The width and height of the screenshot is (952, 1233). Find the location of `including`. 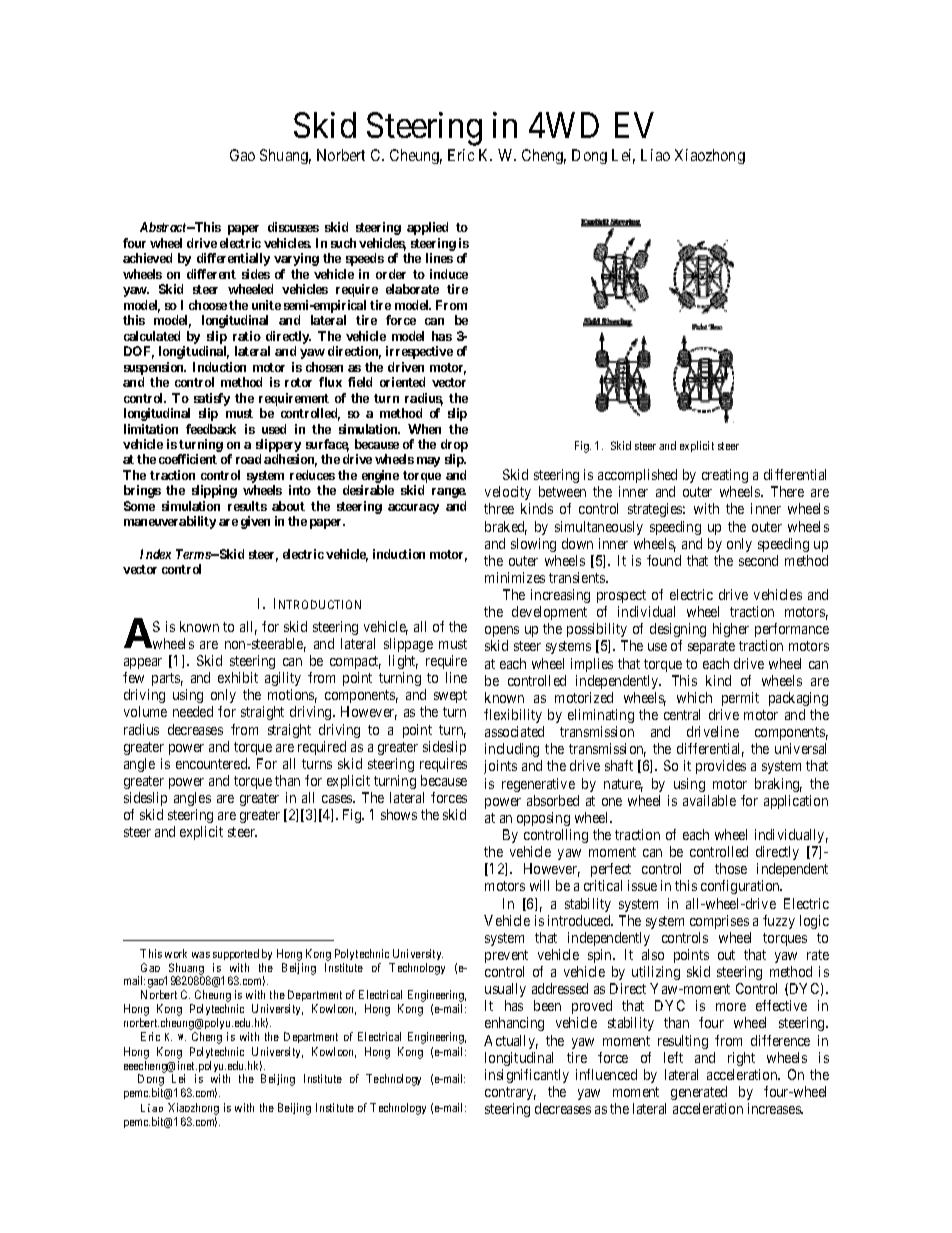

including is located at coordinates (512, 750).
